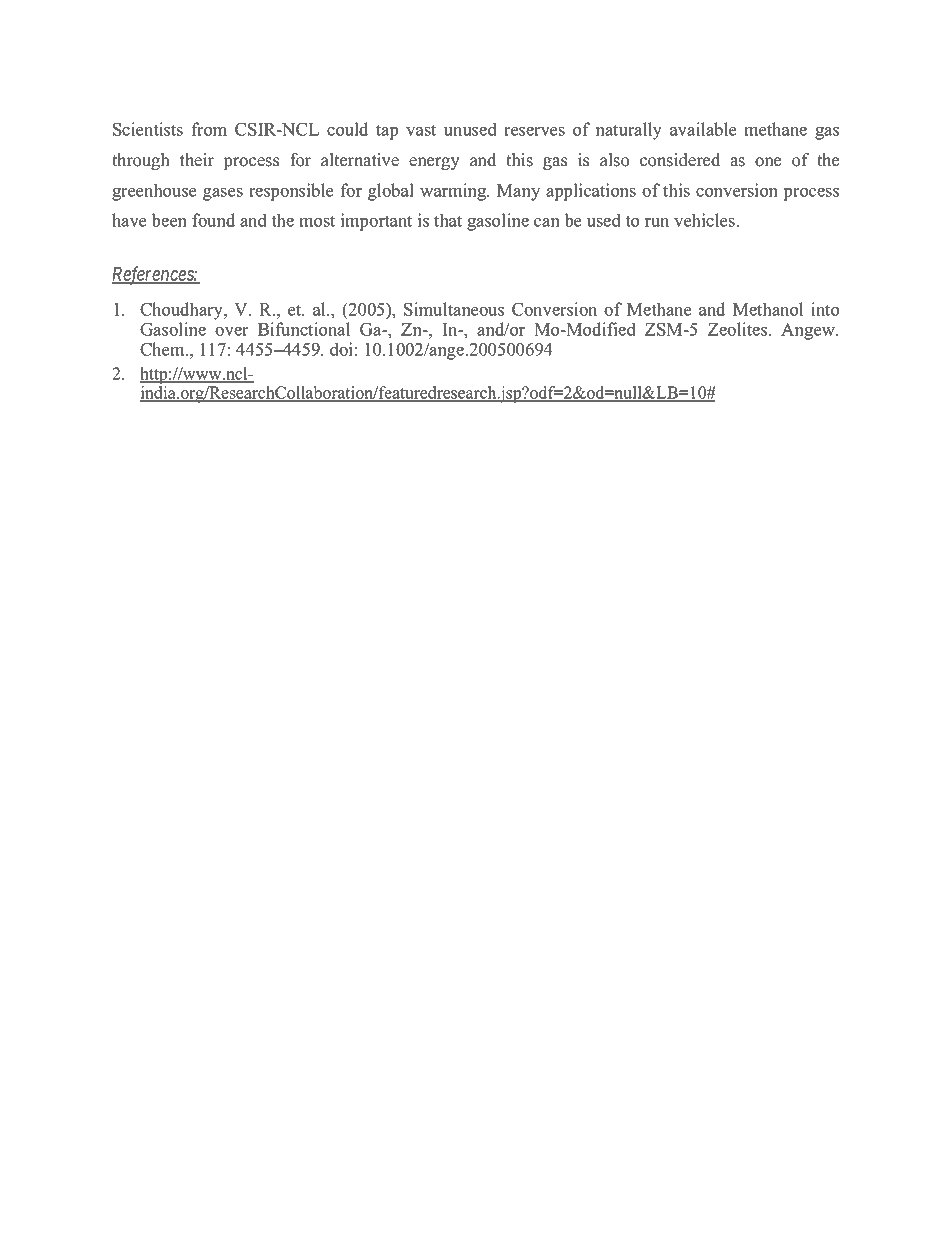 The height and width of the screenshot is (1233, 952). I want to click on applications, so click(591, 192).
